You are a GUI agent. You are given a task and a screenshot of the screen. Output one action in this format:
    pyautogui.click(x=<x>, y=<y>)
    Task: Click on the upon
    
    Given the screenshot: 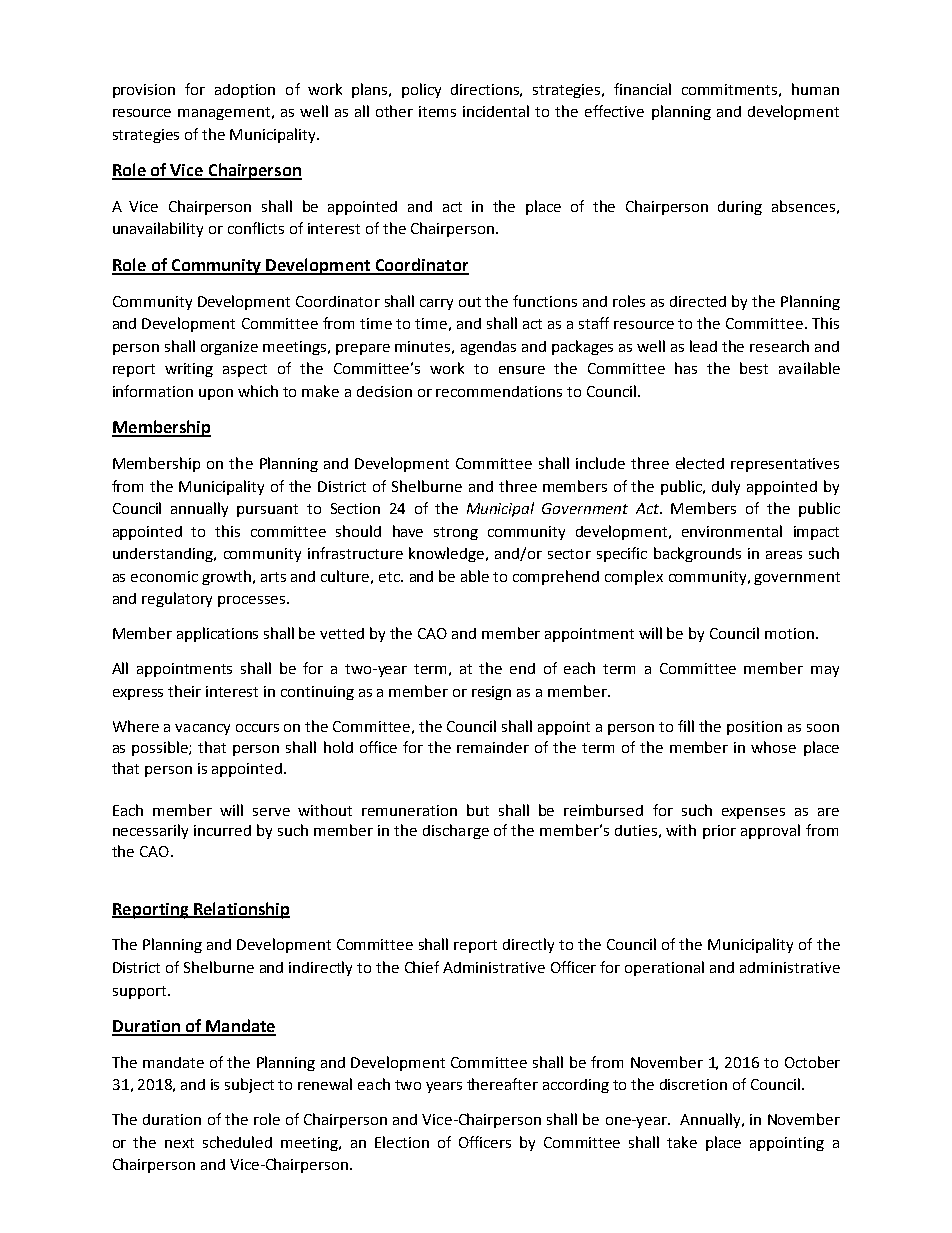 What is the action you would take?
    pyautogui.click(x=216, y=394)
